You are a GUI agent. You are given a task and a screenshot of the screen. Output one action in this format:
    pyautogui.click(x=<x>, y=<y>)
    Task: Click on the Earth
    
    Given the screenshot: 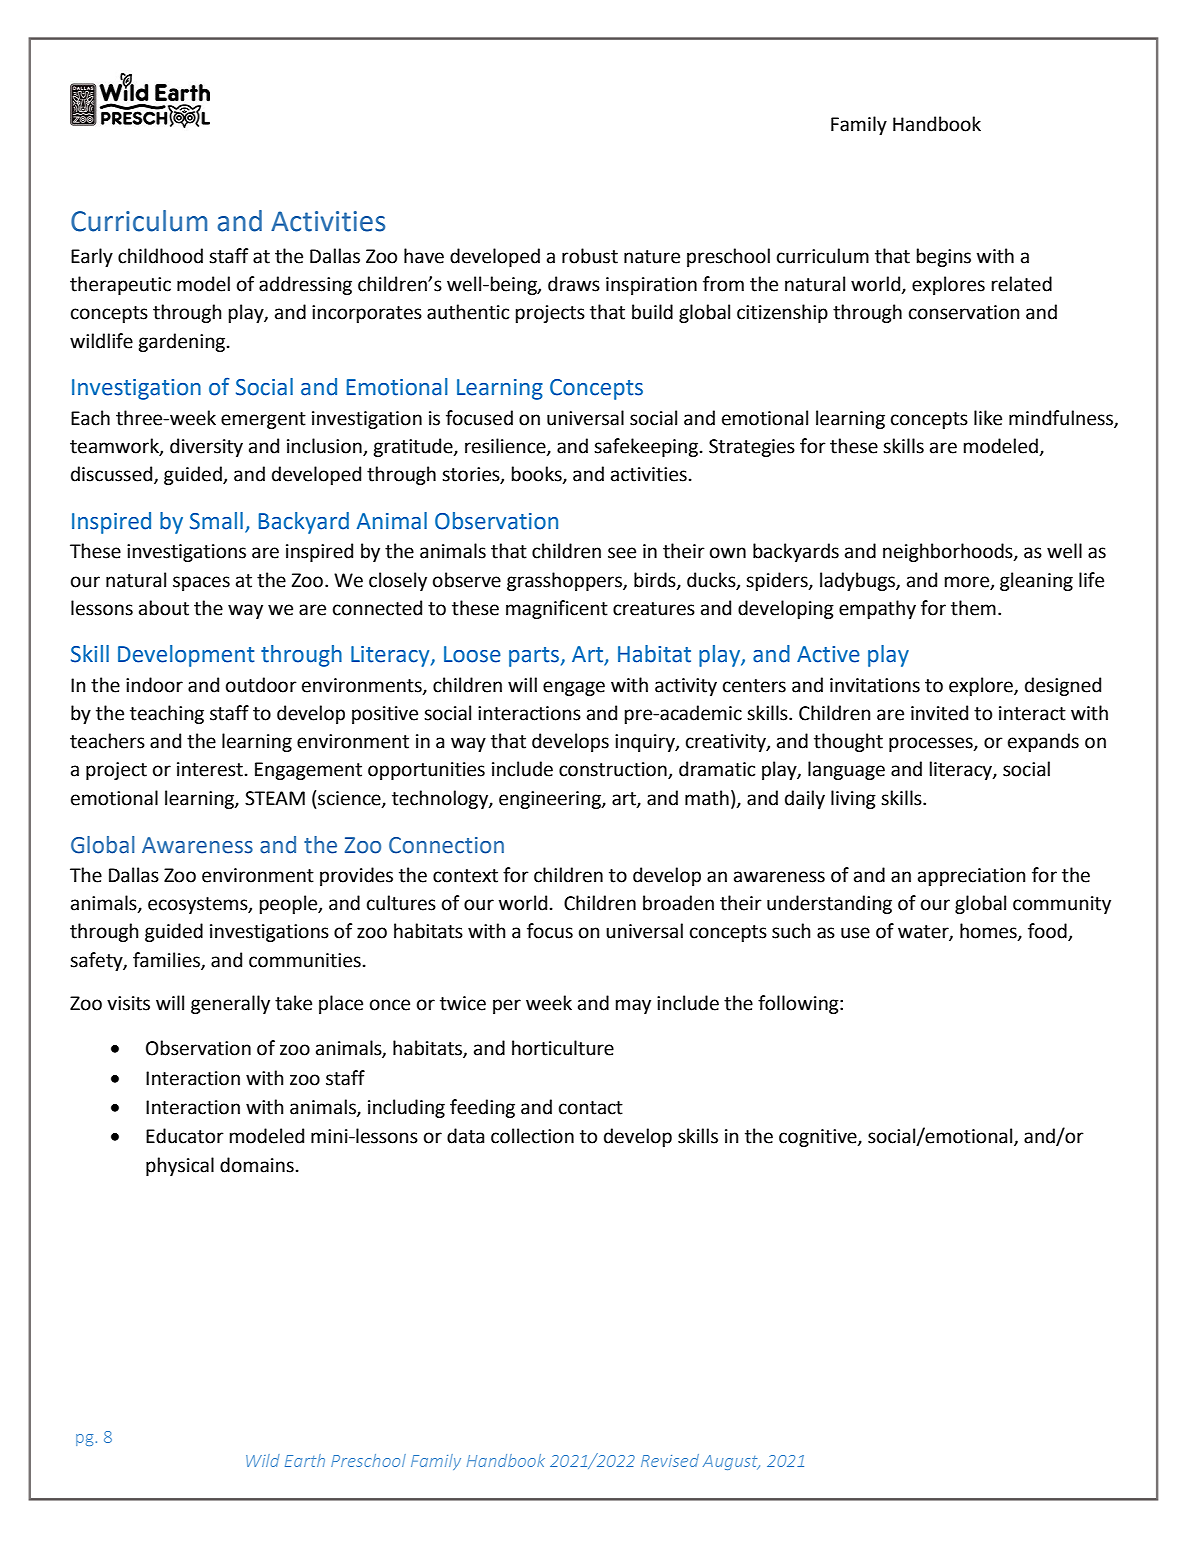 What is the action you would take?
    pyautogui.click(x=305, y=1460)
